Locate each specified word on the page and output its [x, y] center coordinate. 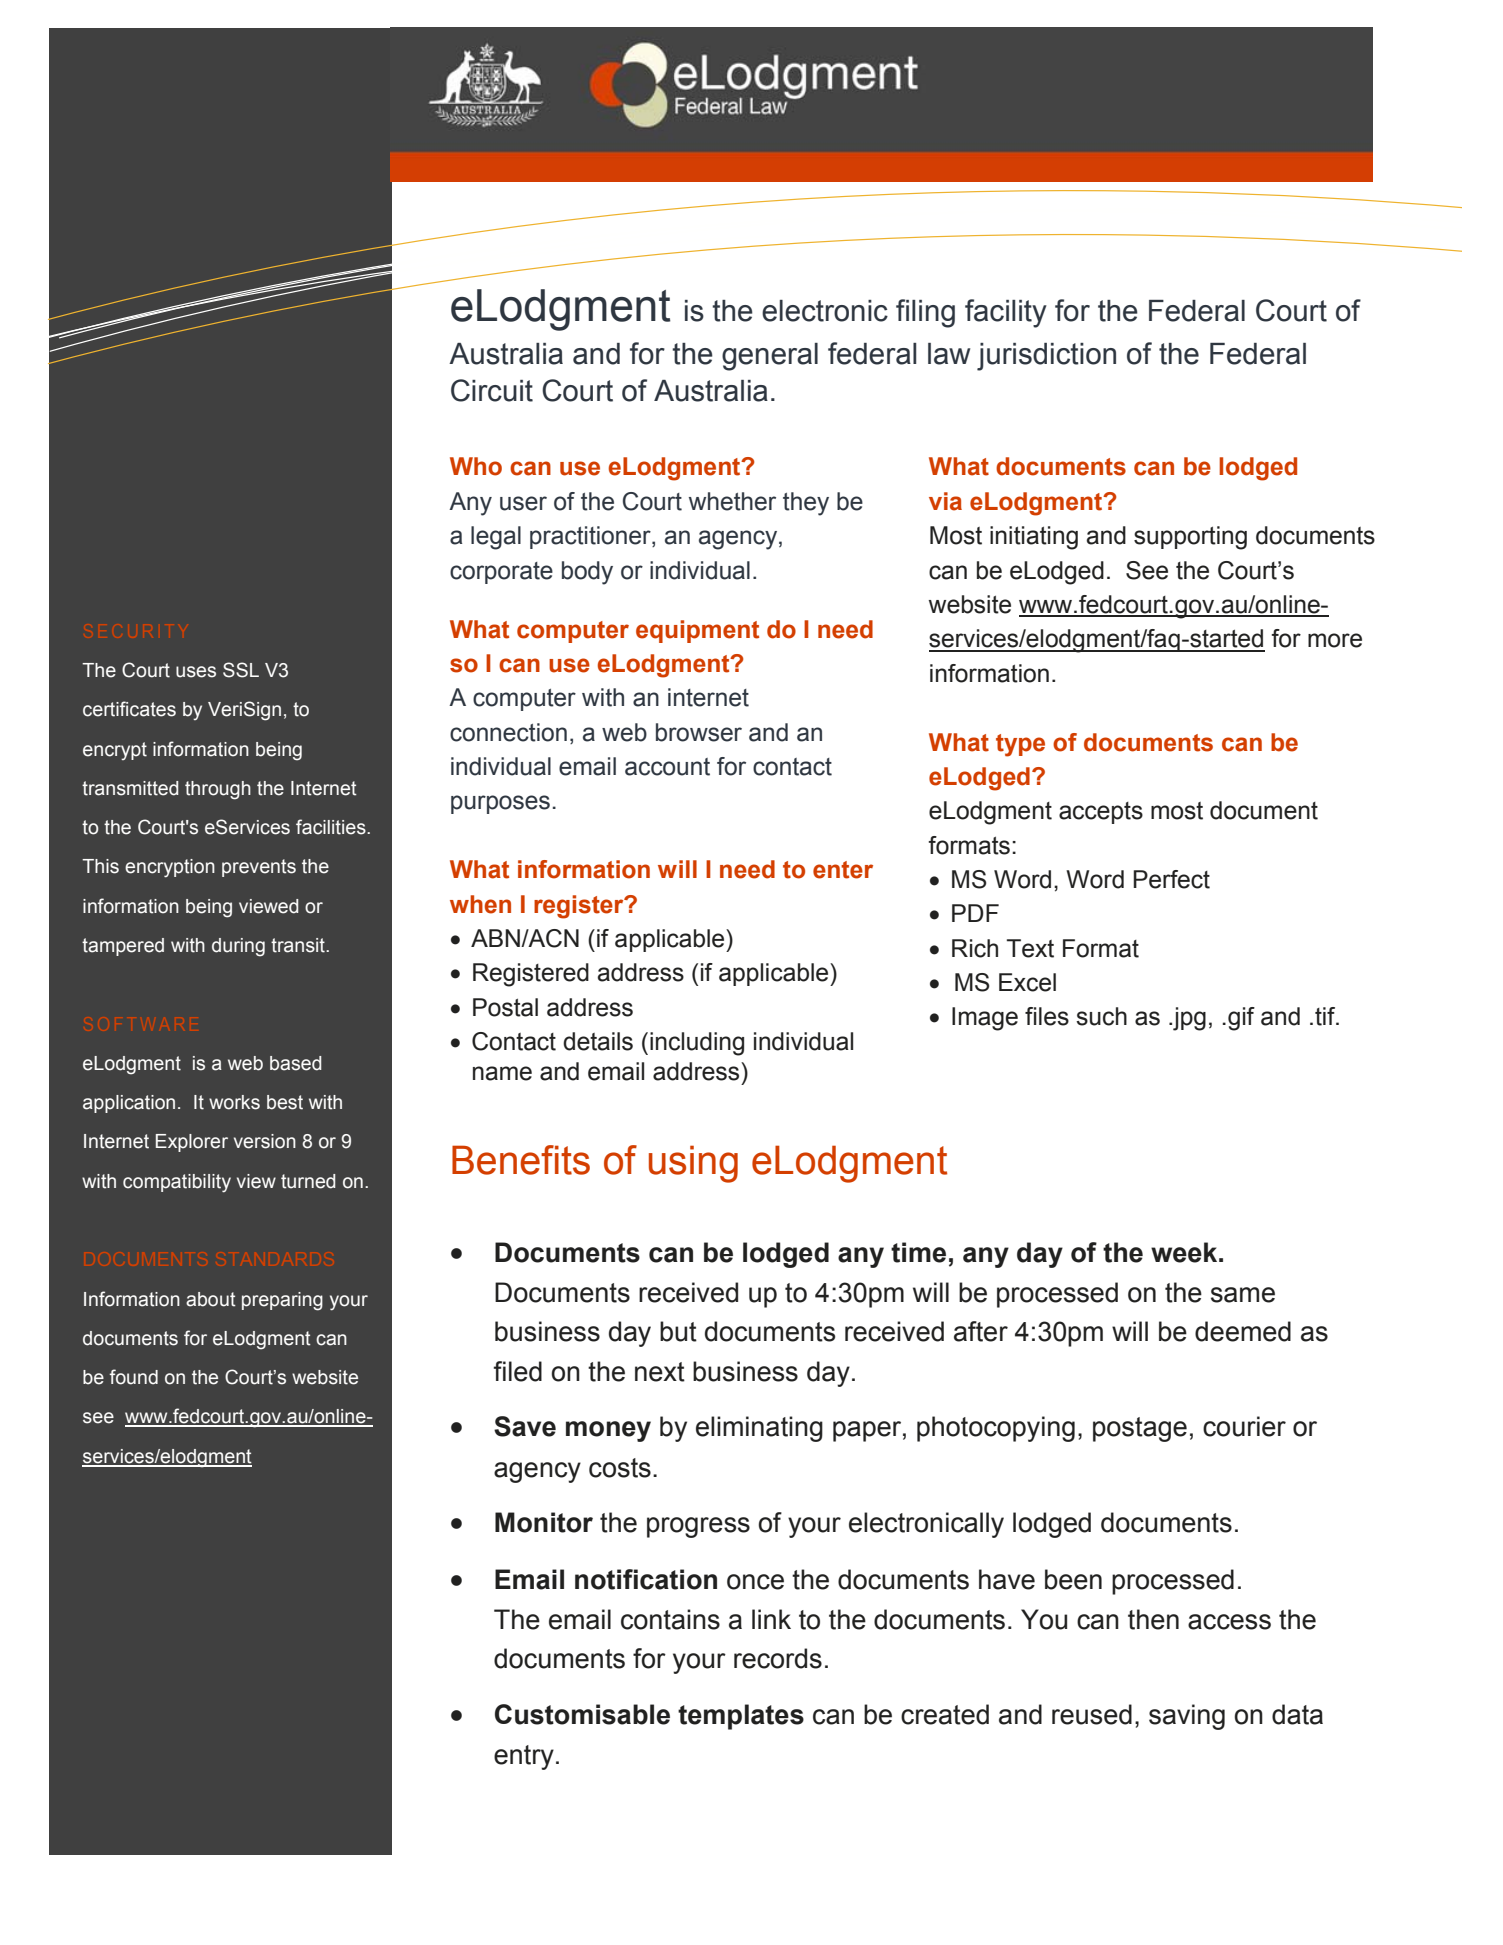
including [697, 1044]
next [660, 1372]
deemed [1243, 1331]
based [295, 1063]
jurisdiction [1046, 357]
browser [699, 732]
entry [524, 1757]
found [134, 1377]
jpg [1188, 1019]
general [770, 357]
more [1335, 640]
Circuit [492, 390]
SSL [241, 670]
